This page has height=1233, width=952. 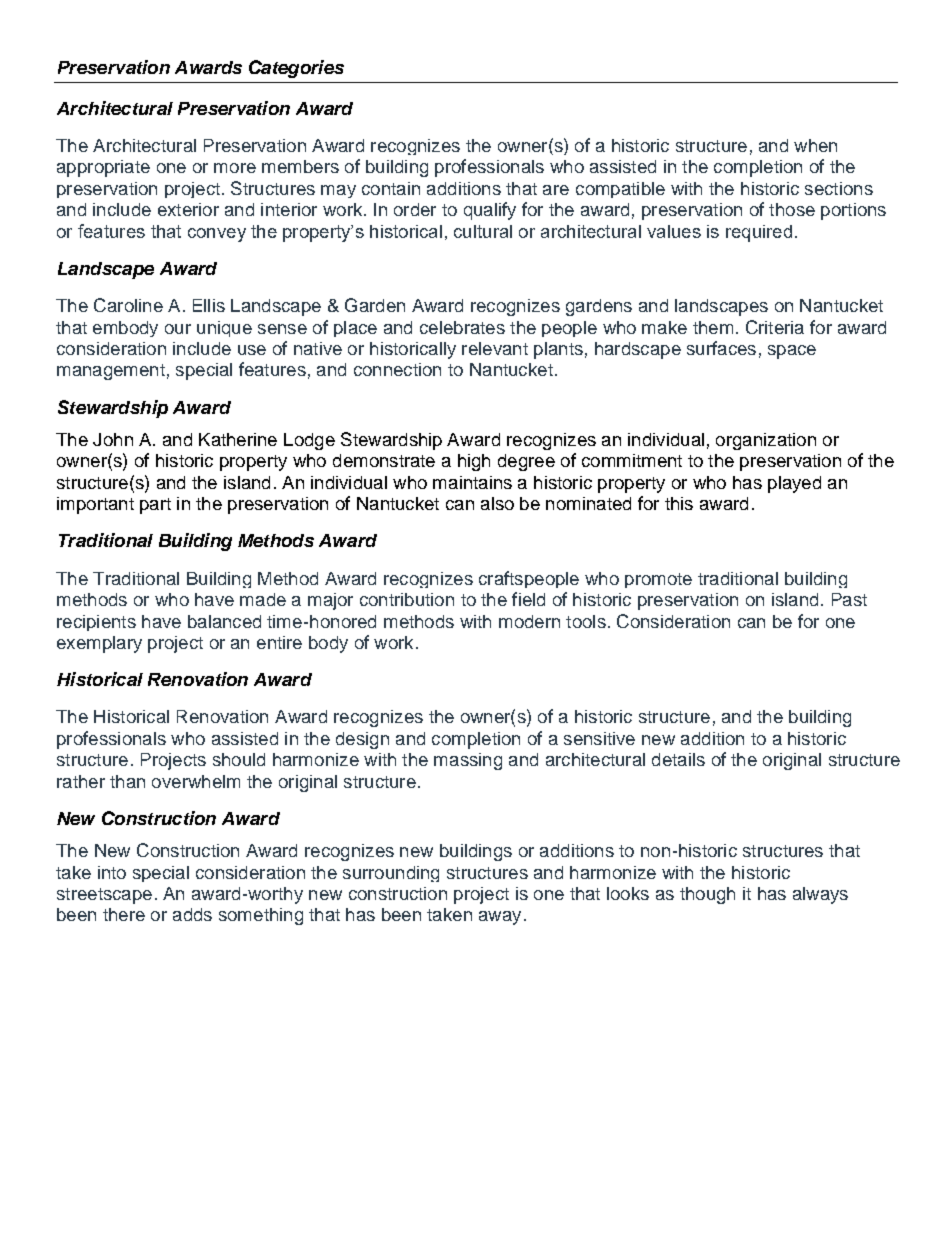 I want to click on away, so click(x=500, y=918).
